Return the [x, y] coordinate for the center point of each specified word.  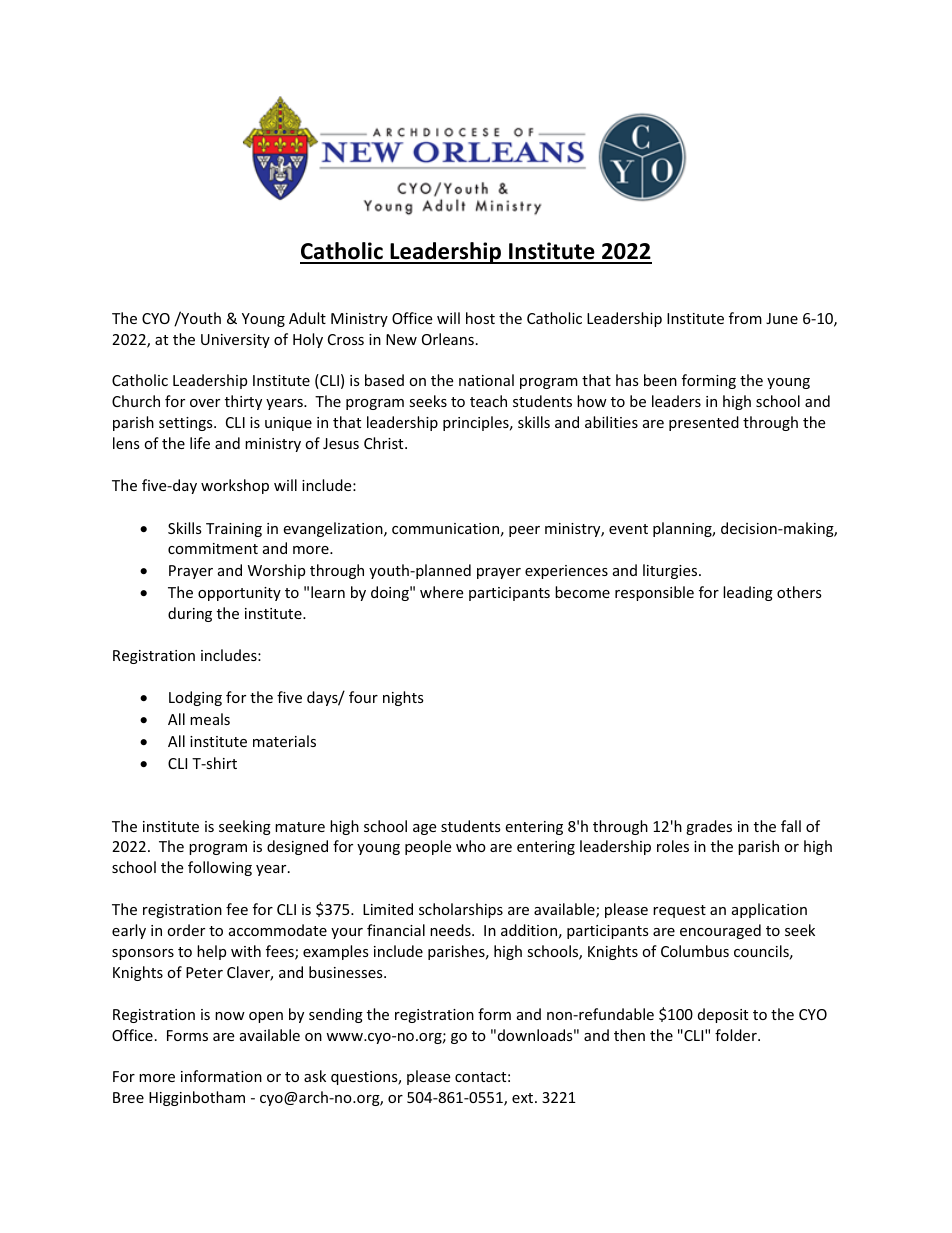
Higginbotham [197, 1098]
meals [210, 719]
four [363, 697]
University [235, 341]
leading [748, 593]
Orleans [448, 339]
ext [524, 1098]
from [745, 318]
